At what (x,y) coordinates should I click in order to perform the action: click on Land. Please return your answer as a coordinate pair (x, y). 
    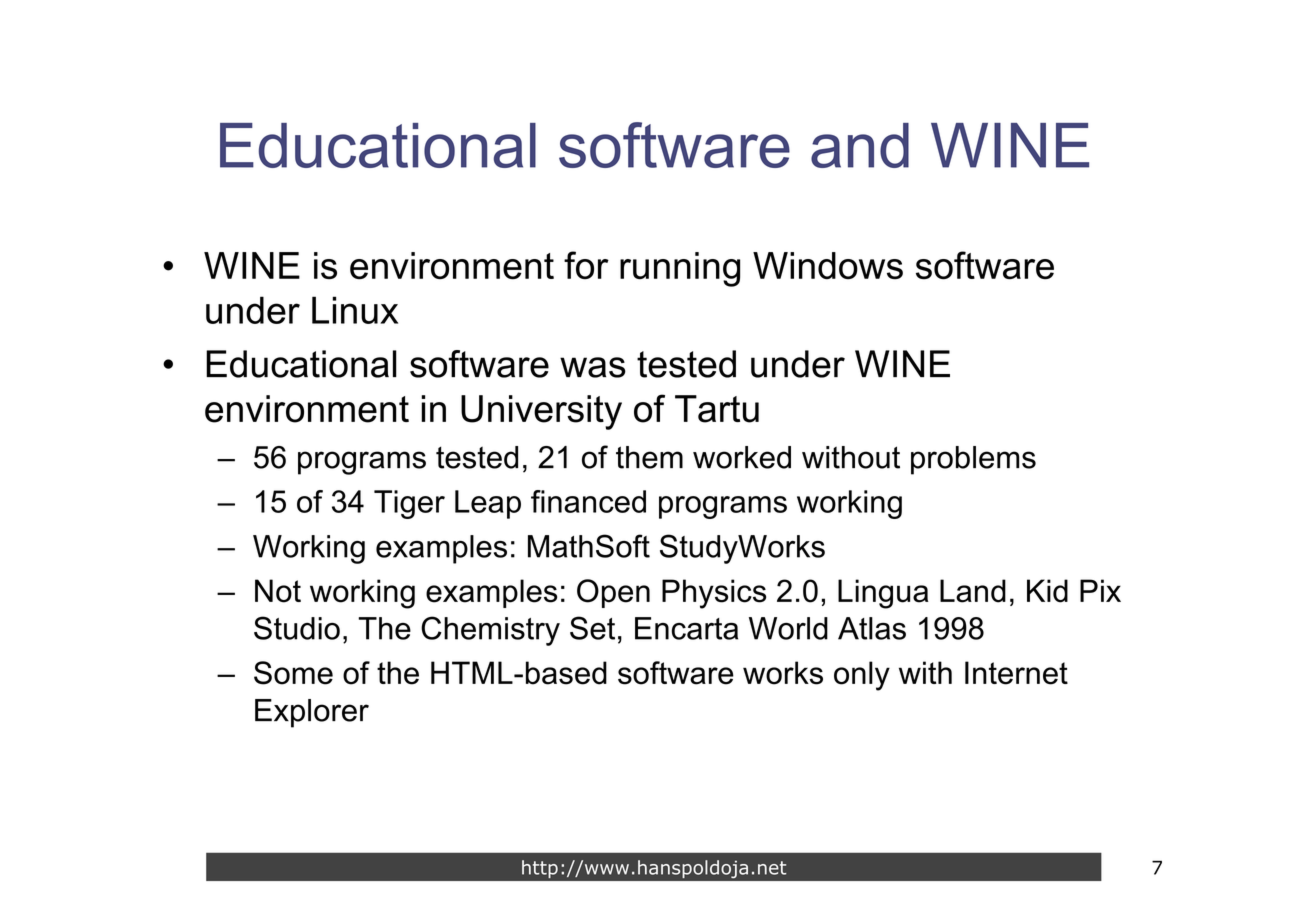
    Looking at the image, I should click on (973, 591).
